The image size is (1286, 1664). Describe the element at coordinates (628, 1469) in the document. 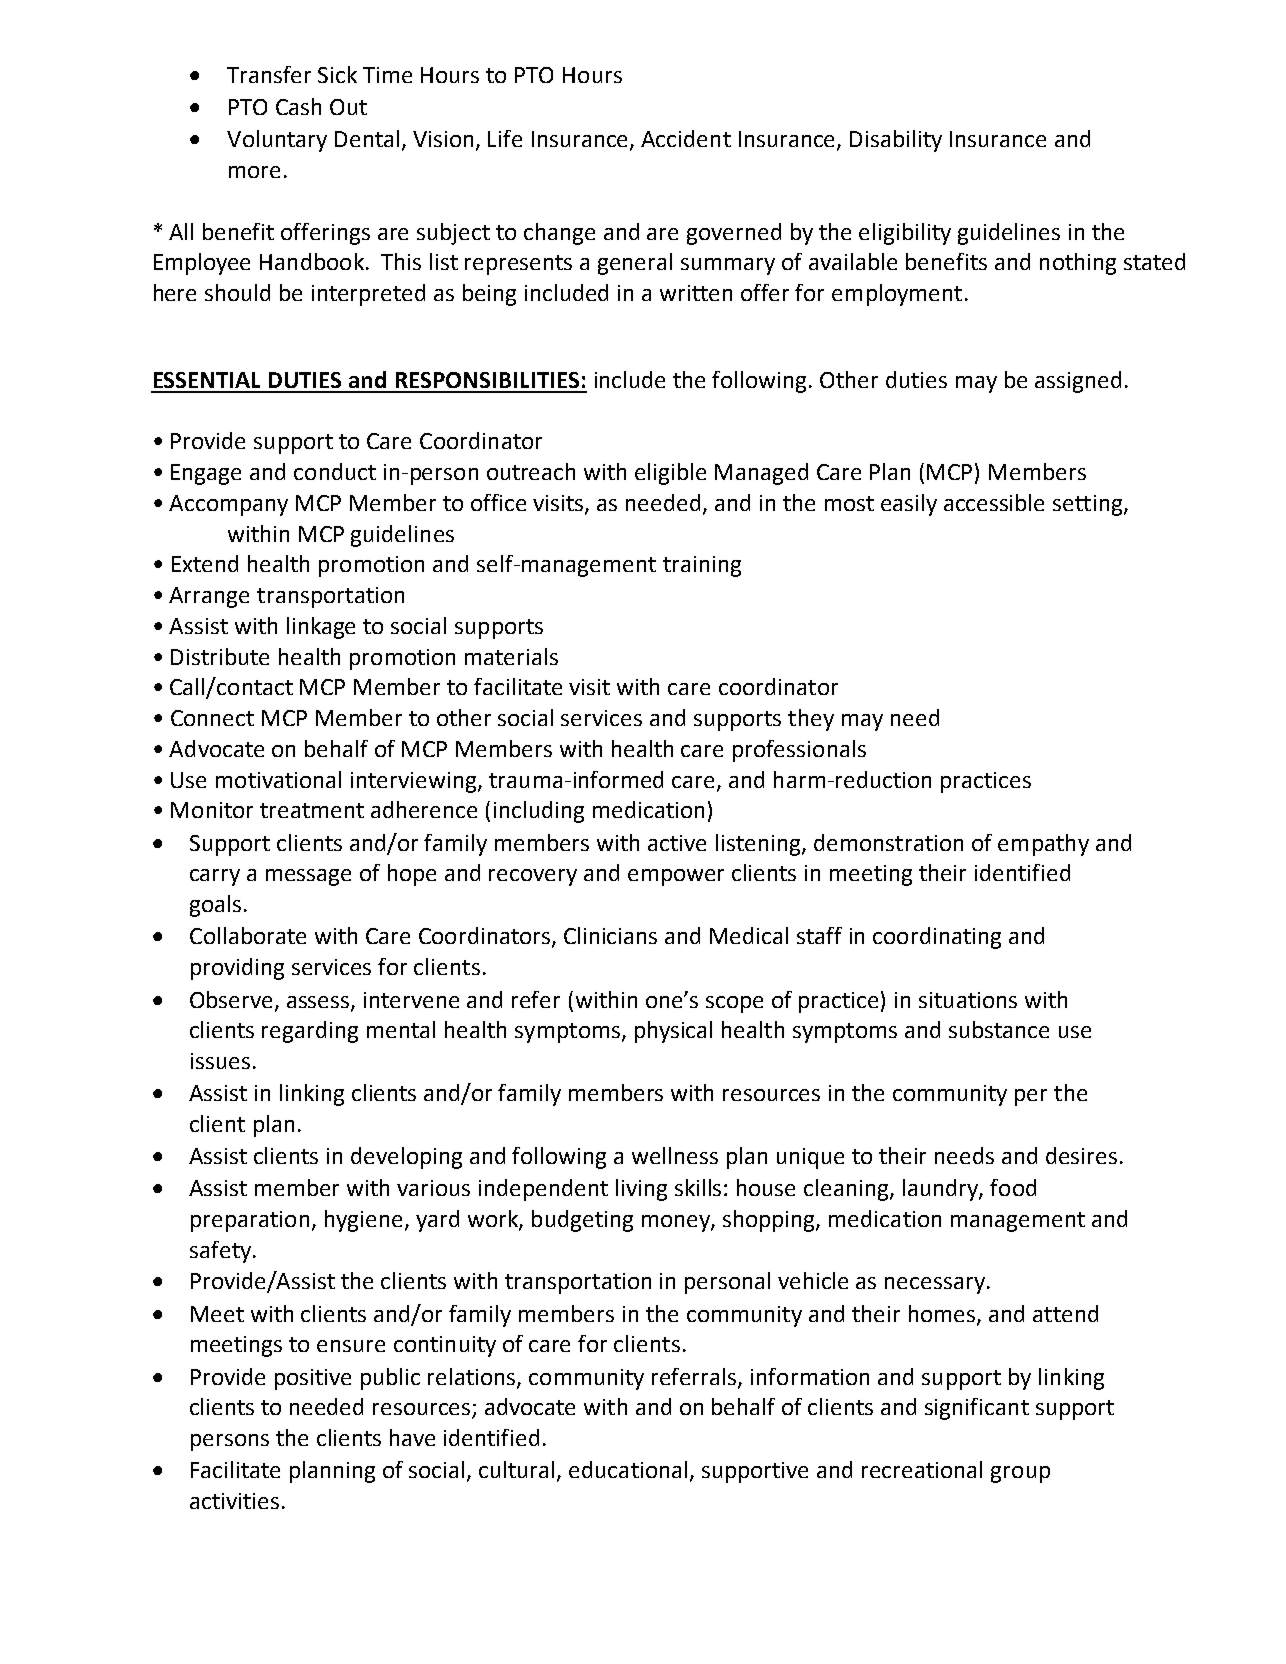

I see `educational` at that location.
